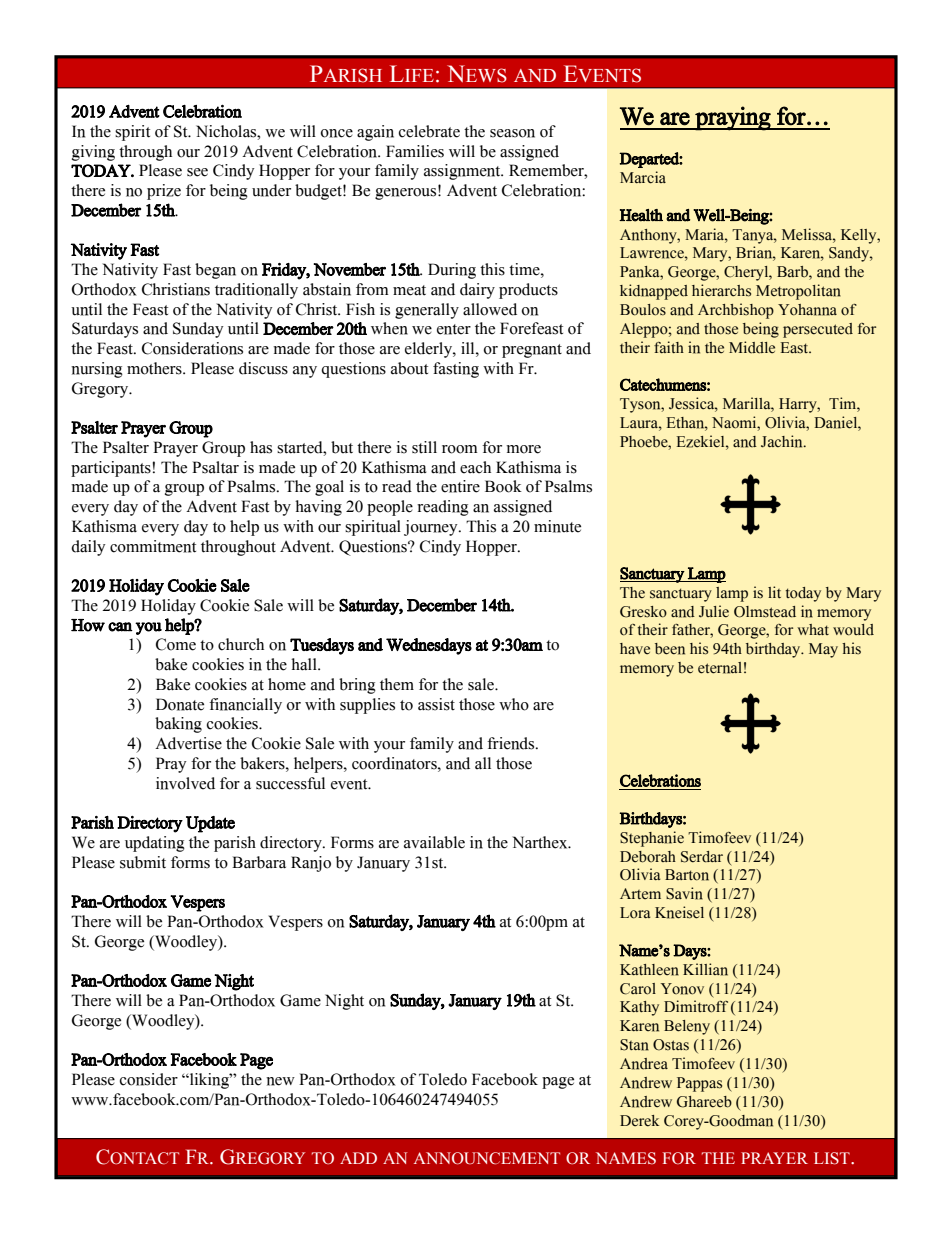  Describe the element at coordinates (197, 172) in the screenshot. I see `see` at that location.
